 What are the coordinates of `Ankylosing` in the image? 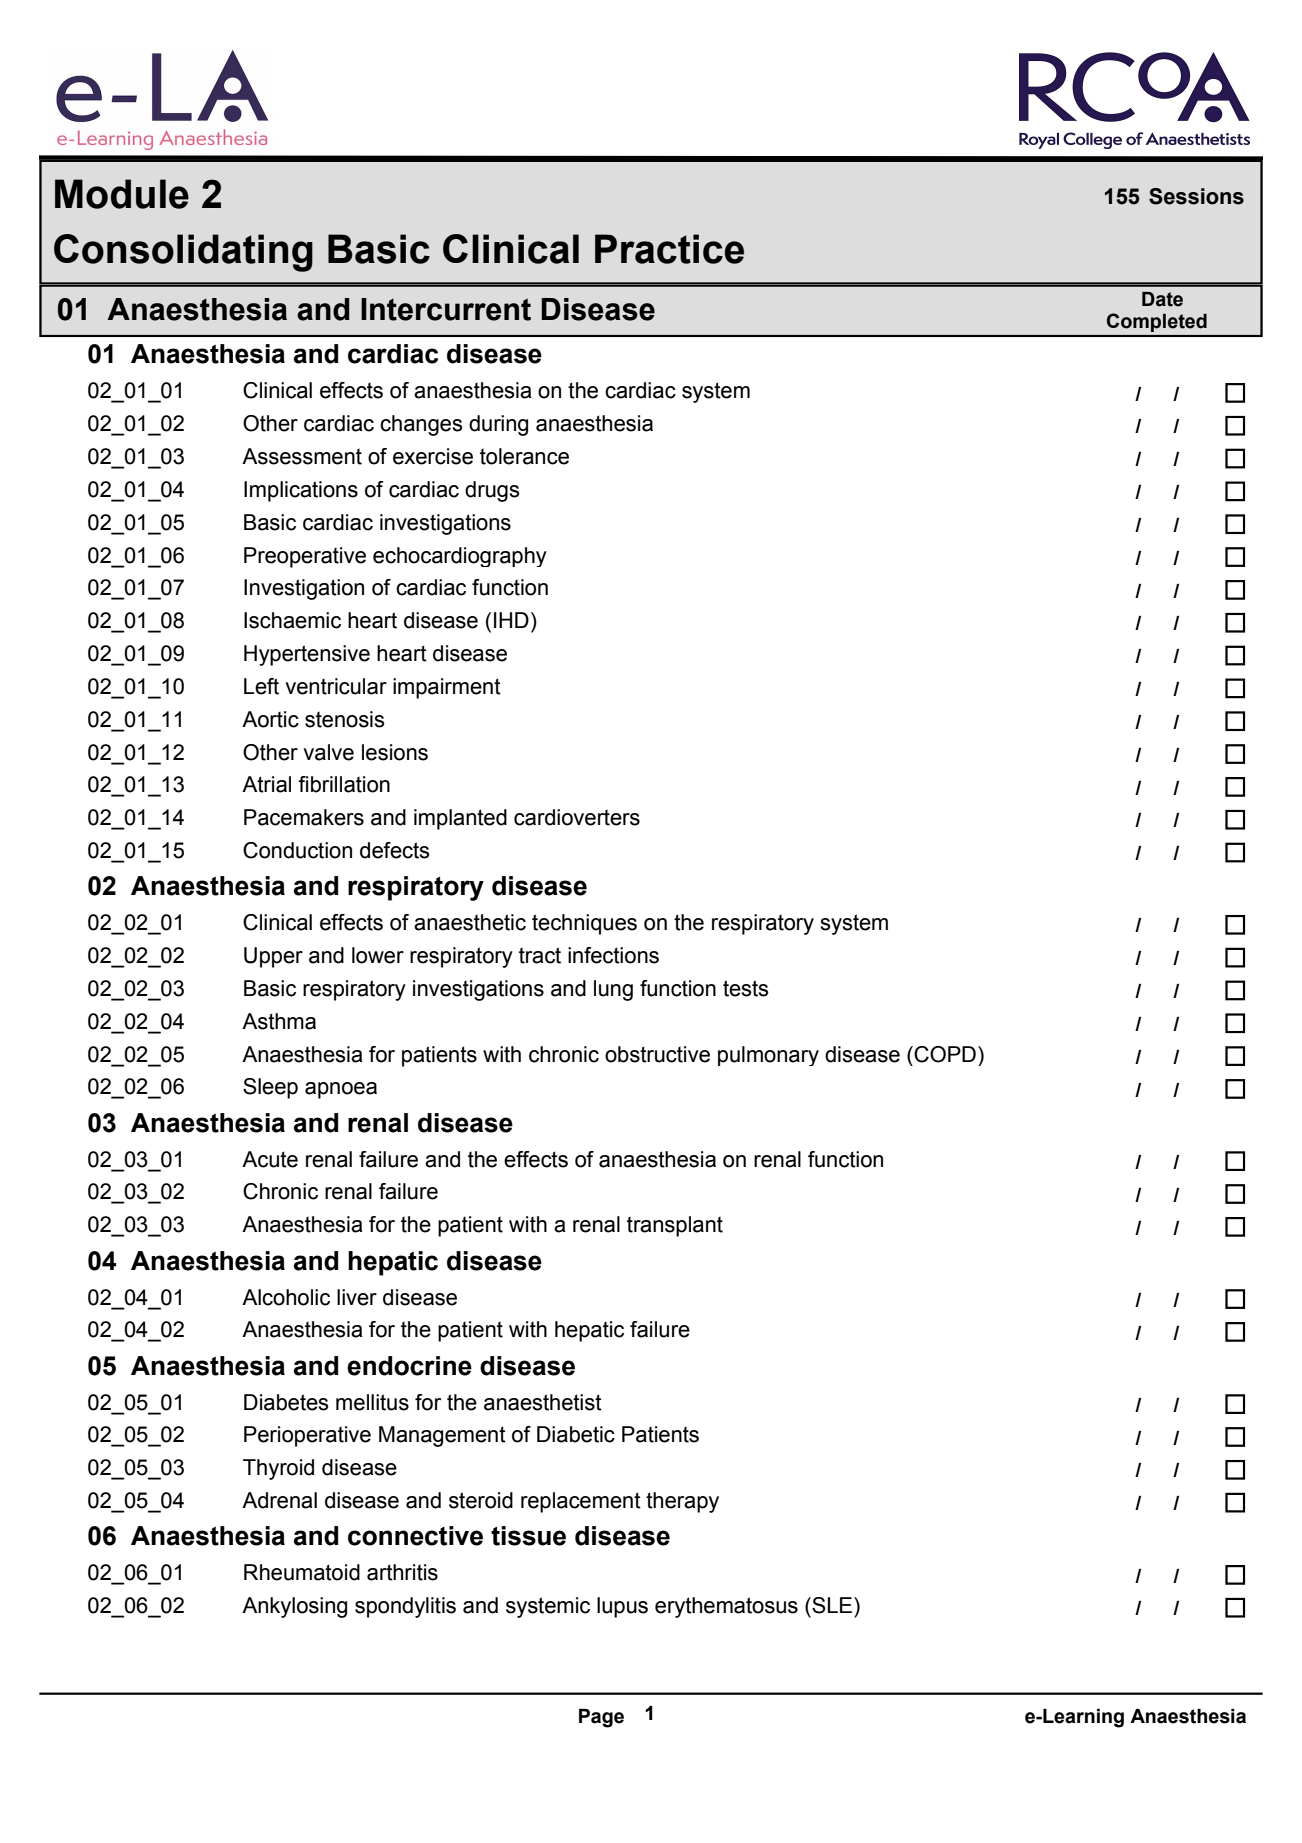 It's located at (294, 1607).
